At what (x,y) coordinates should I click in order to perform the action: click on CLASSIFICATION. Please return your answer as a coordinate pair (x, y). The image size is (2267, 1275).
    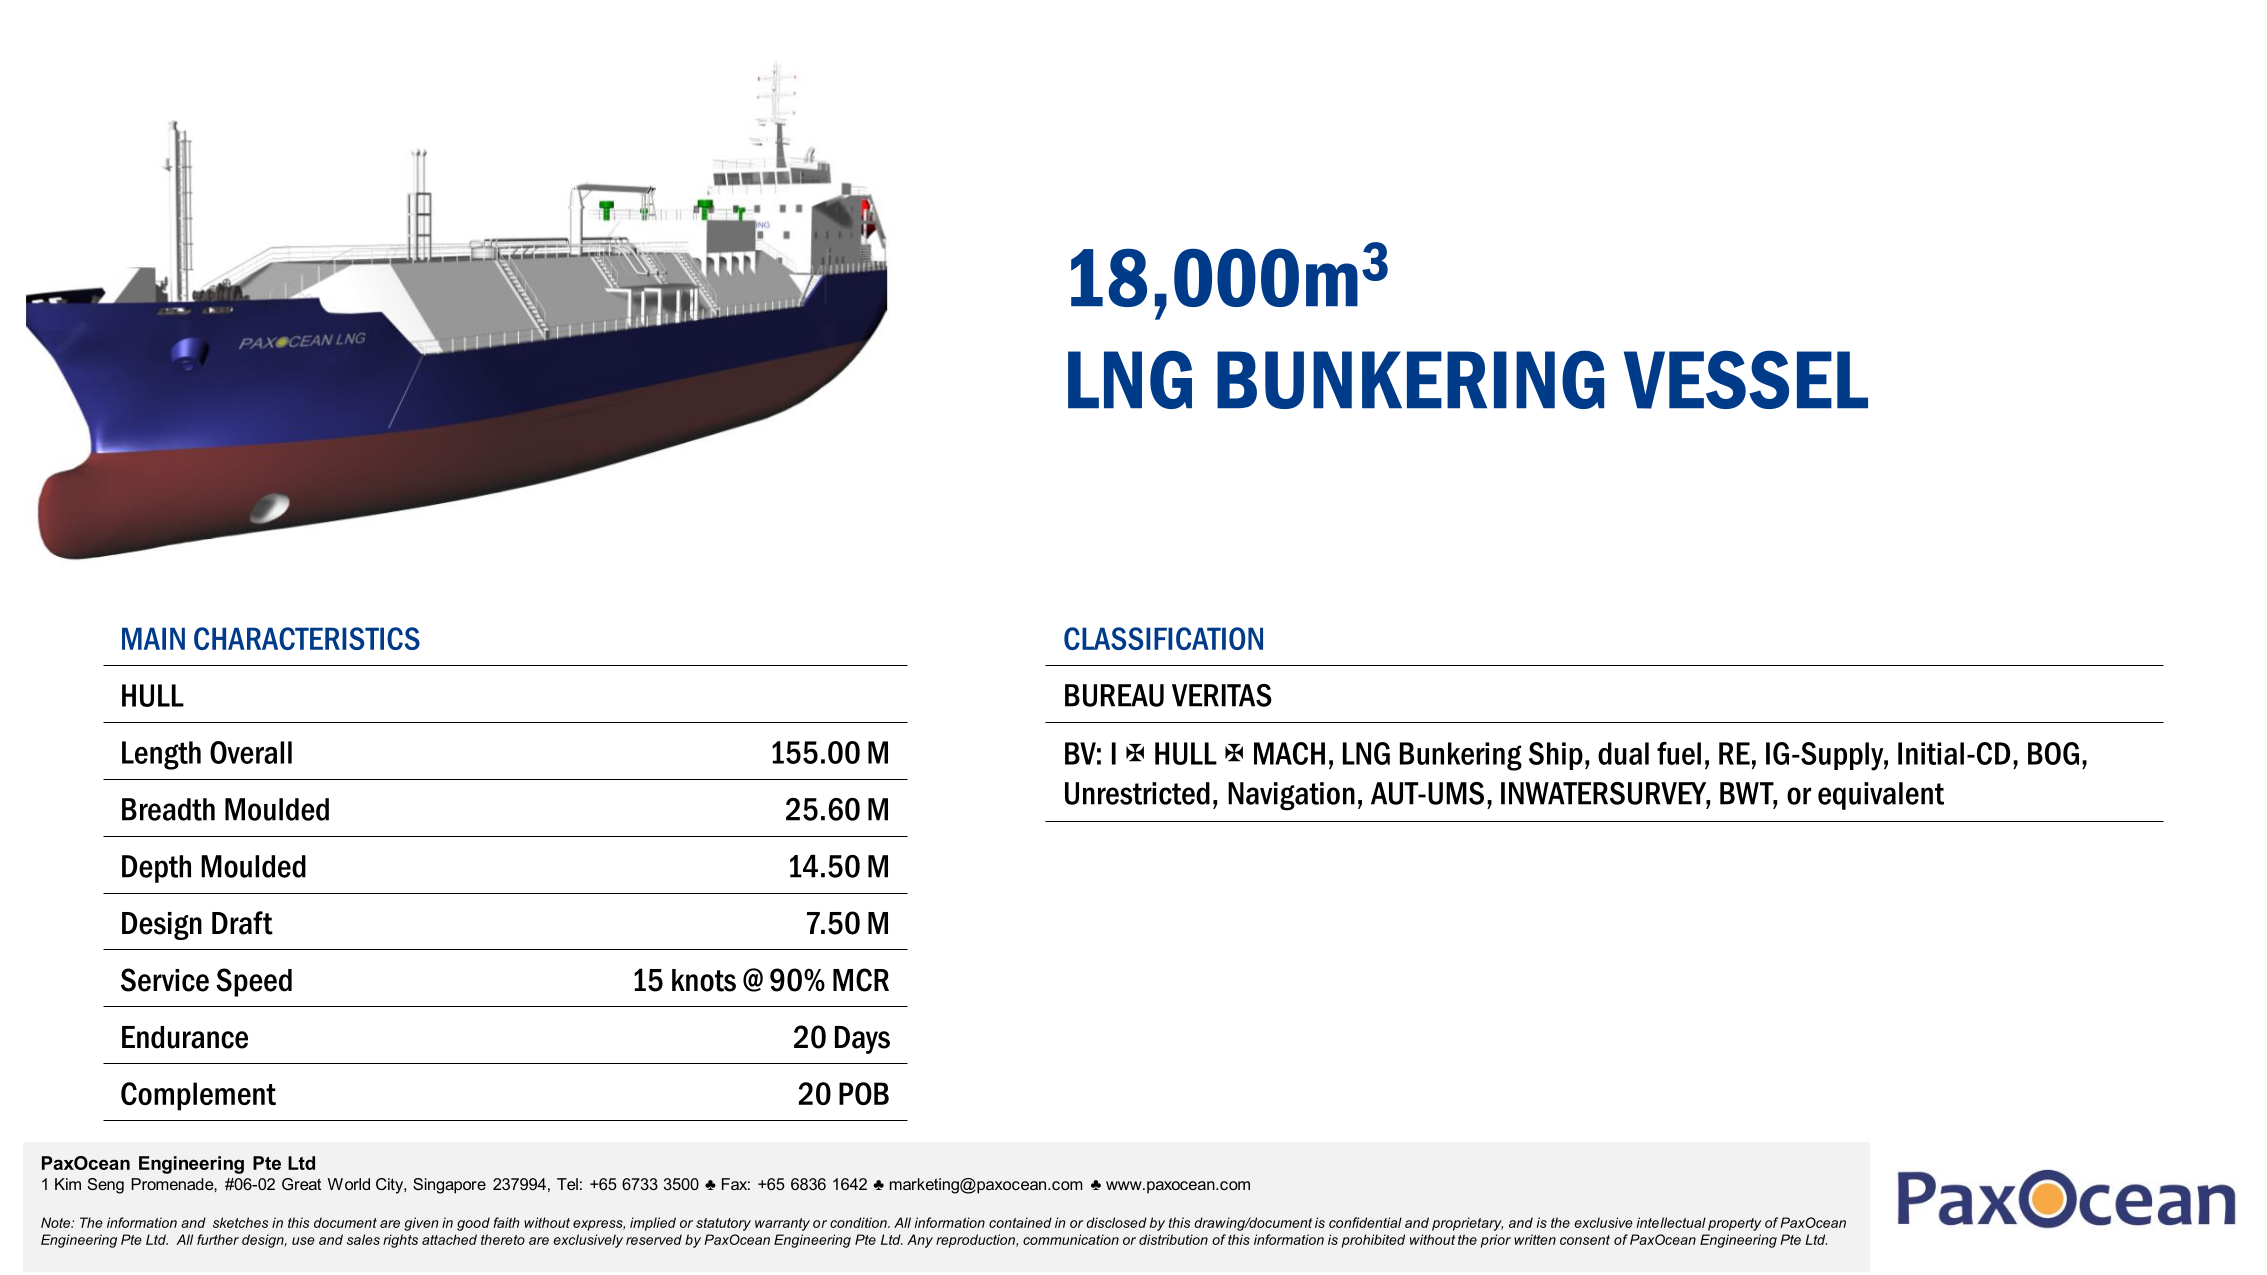
    Looking at the image, I should click on (1163, 638).
